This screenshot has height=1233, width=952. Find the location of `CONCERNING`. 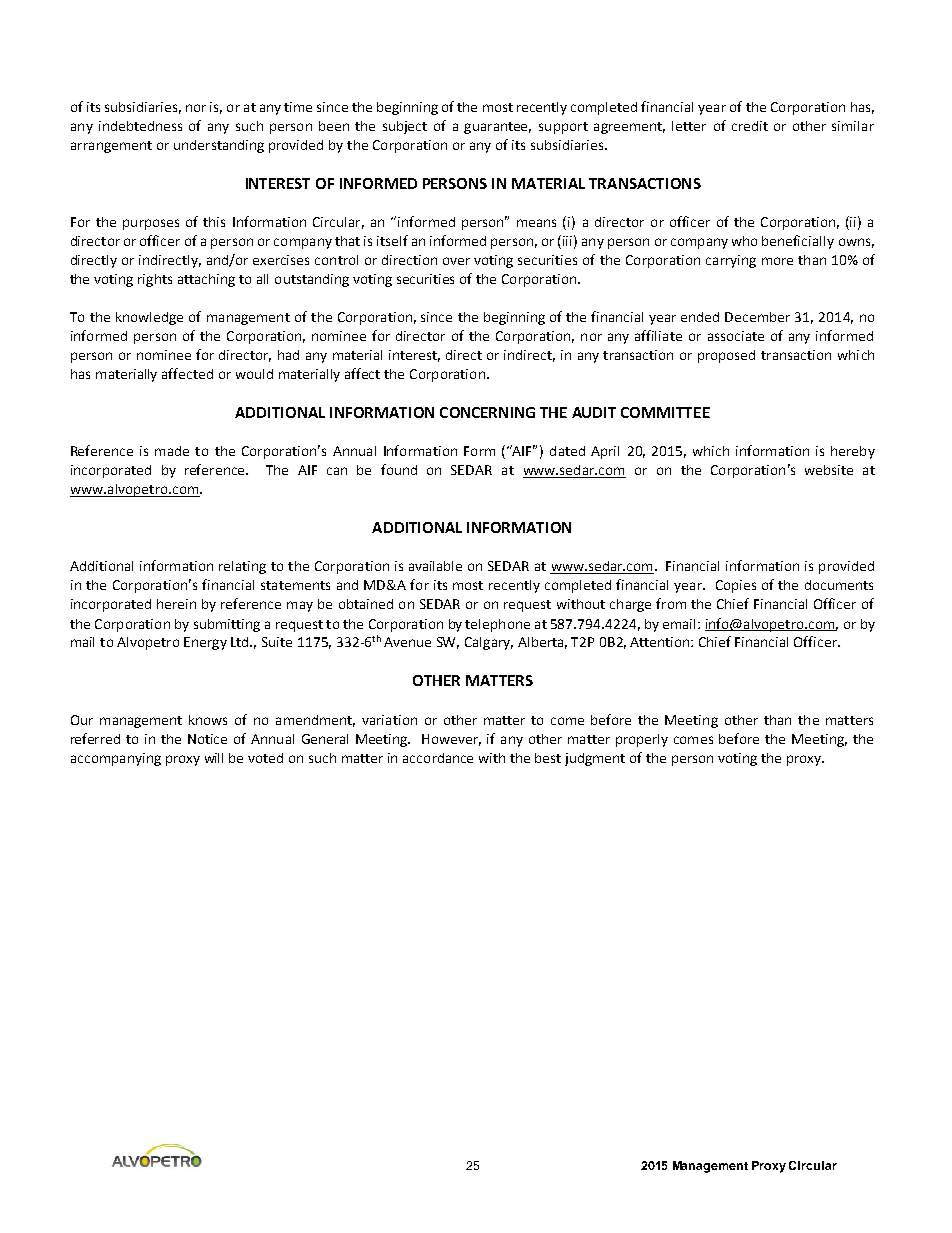

CONCERNING is located at coordinates (487, 412).
